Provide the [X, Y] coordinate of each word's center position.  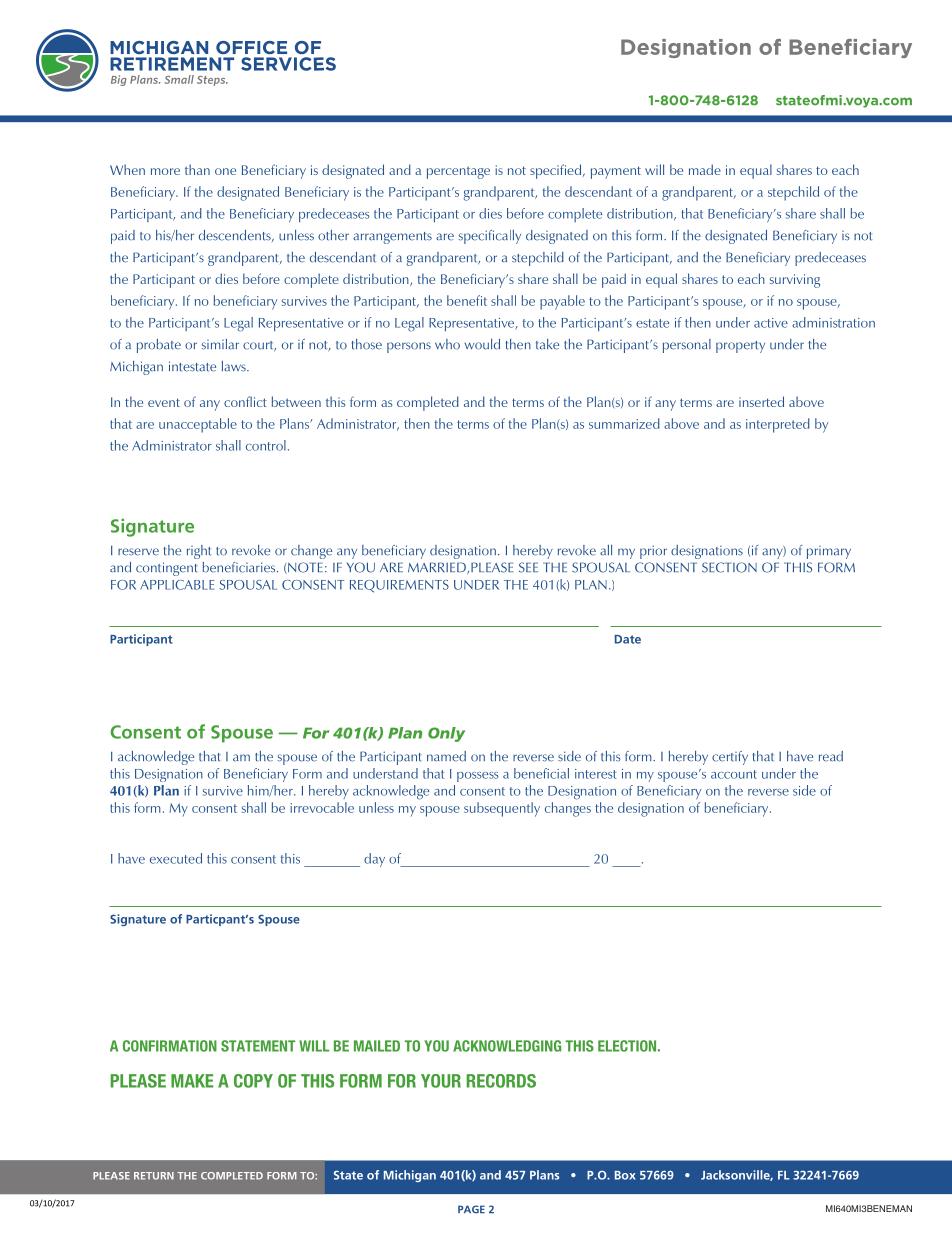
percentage [458, 172]
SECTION [729, 567]
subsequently [502, 809]
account [734, 774]
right [199, 552]
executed [176, 858]
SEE [528, 567]
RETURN [154, 1176]
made [705, 169]
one [225, 171]
